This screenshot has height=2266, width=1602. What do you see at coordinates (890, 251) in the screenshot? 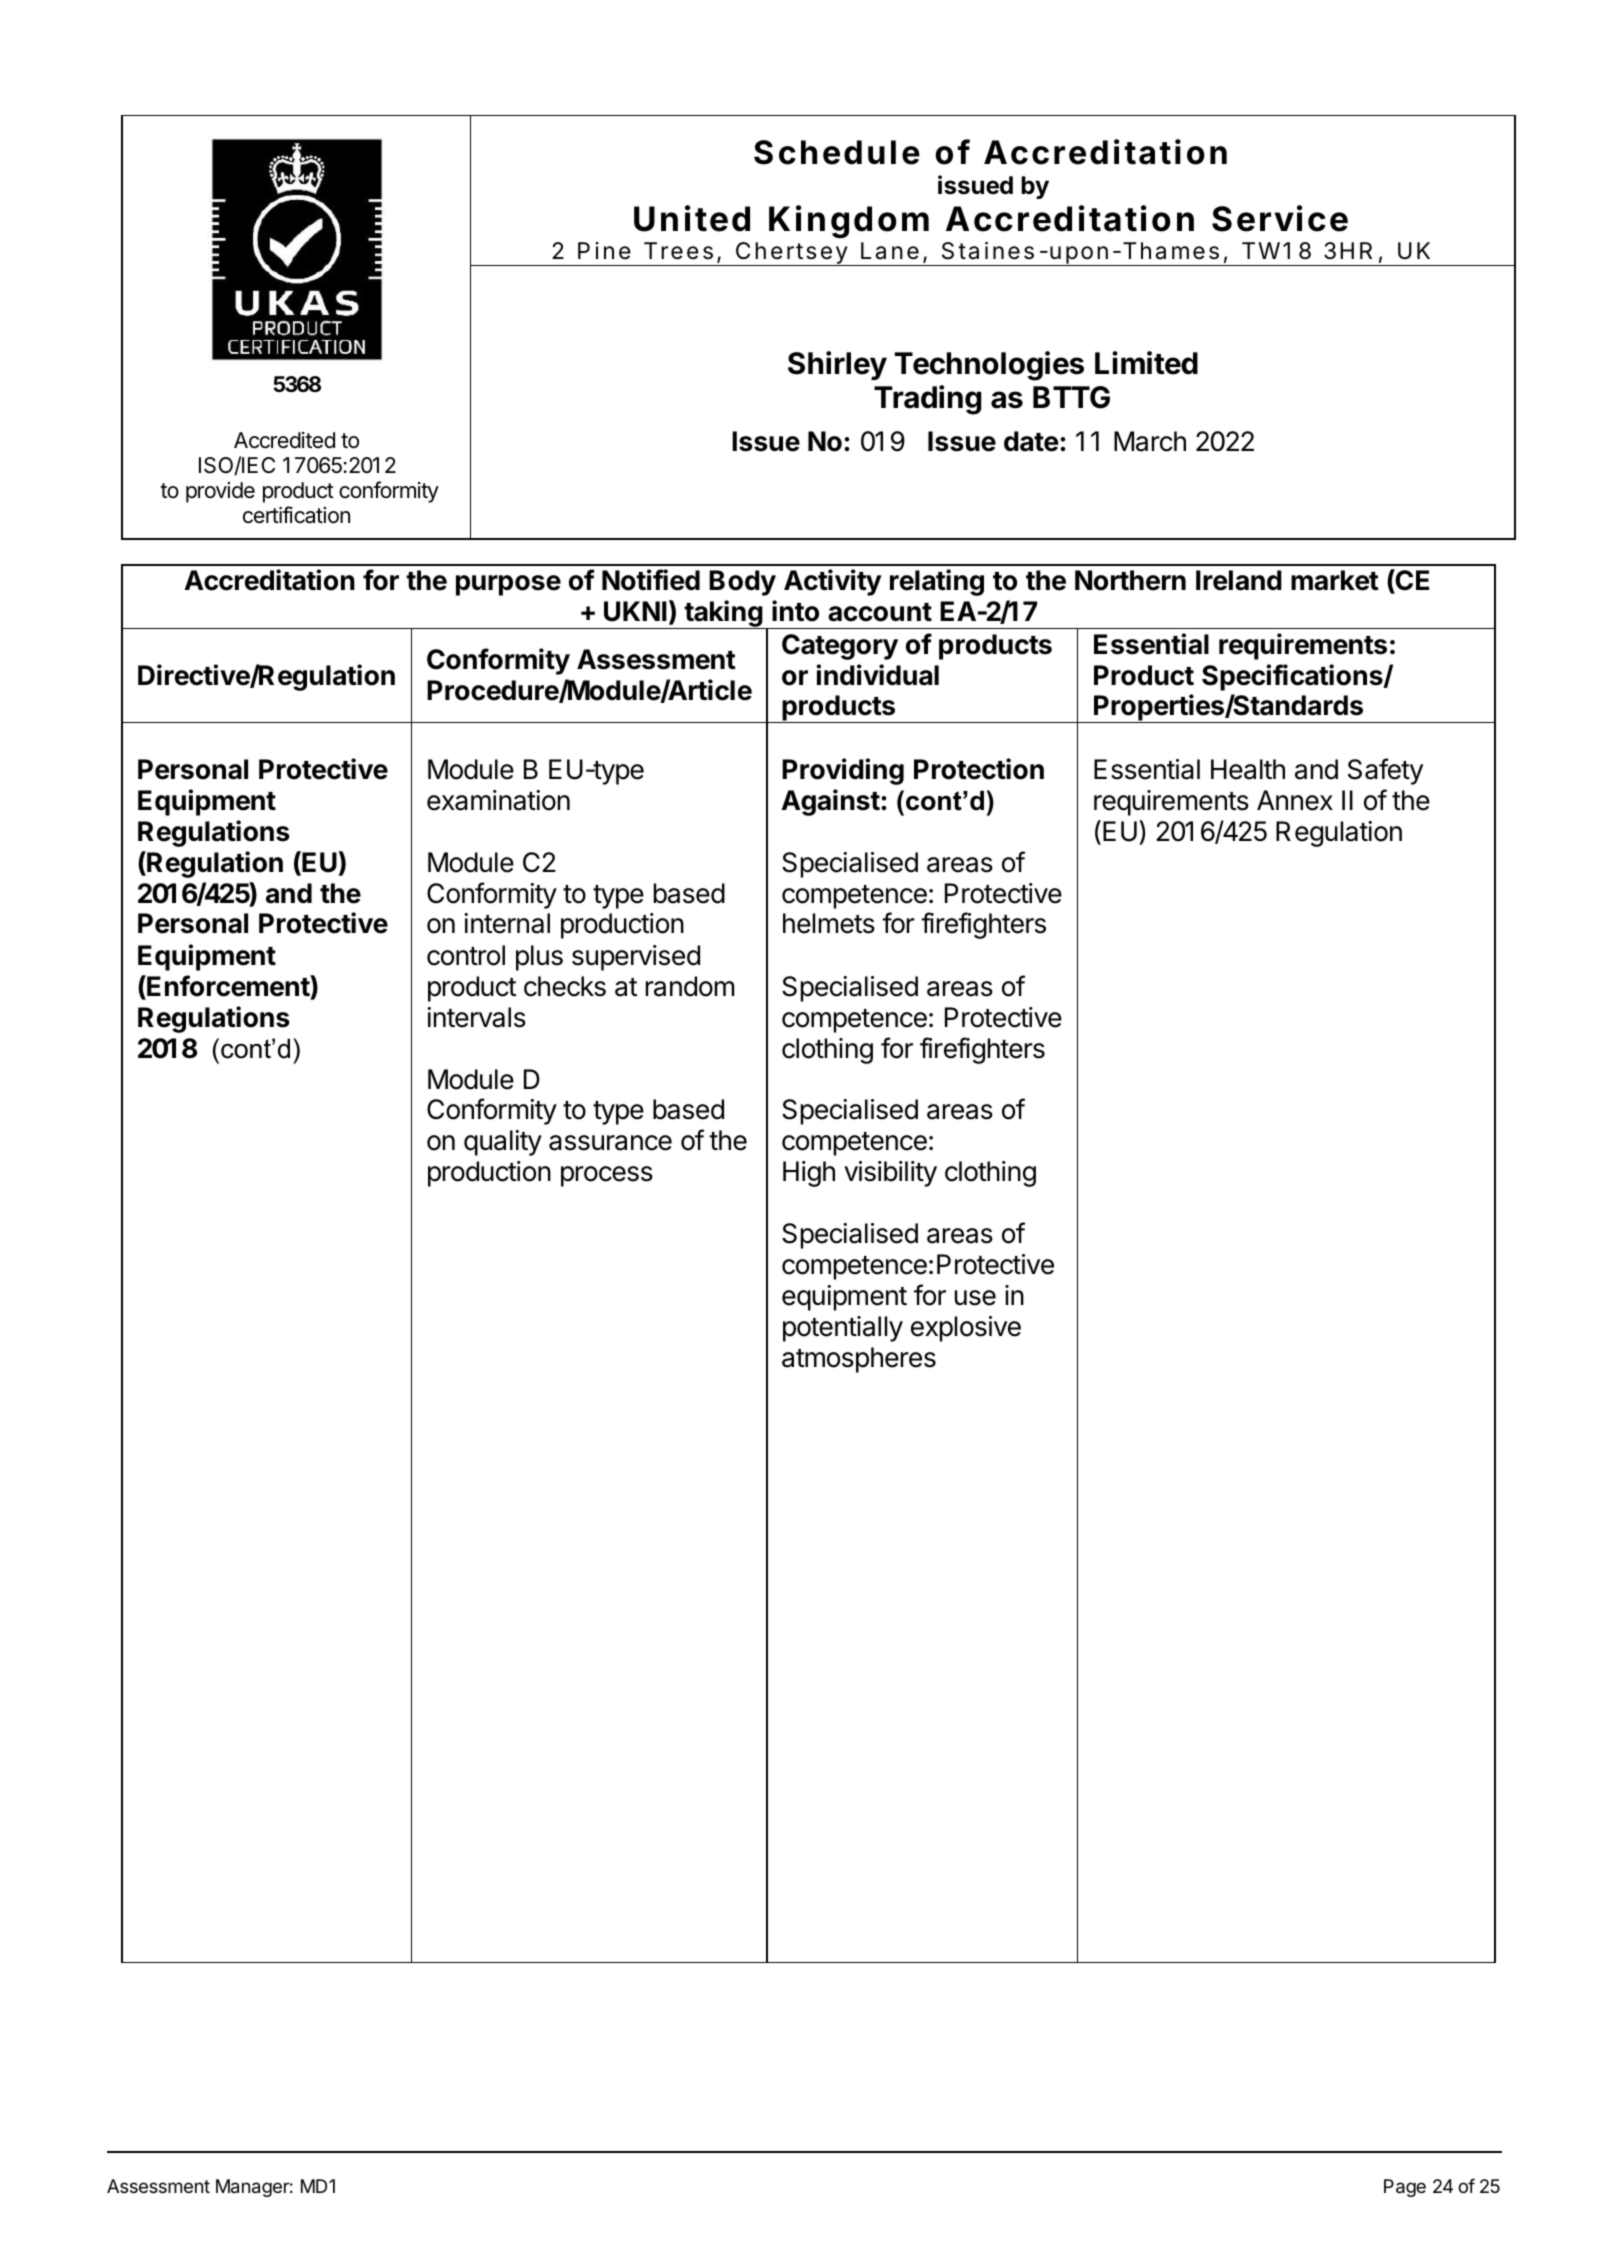
I see `Lane` at bounding box center [890, 251].
